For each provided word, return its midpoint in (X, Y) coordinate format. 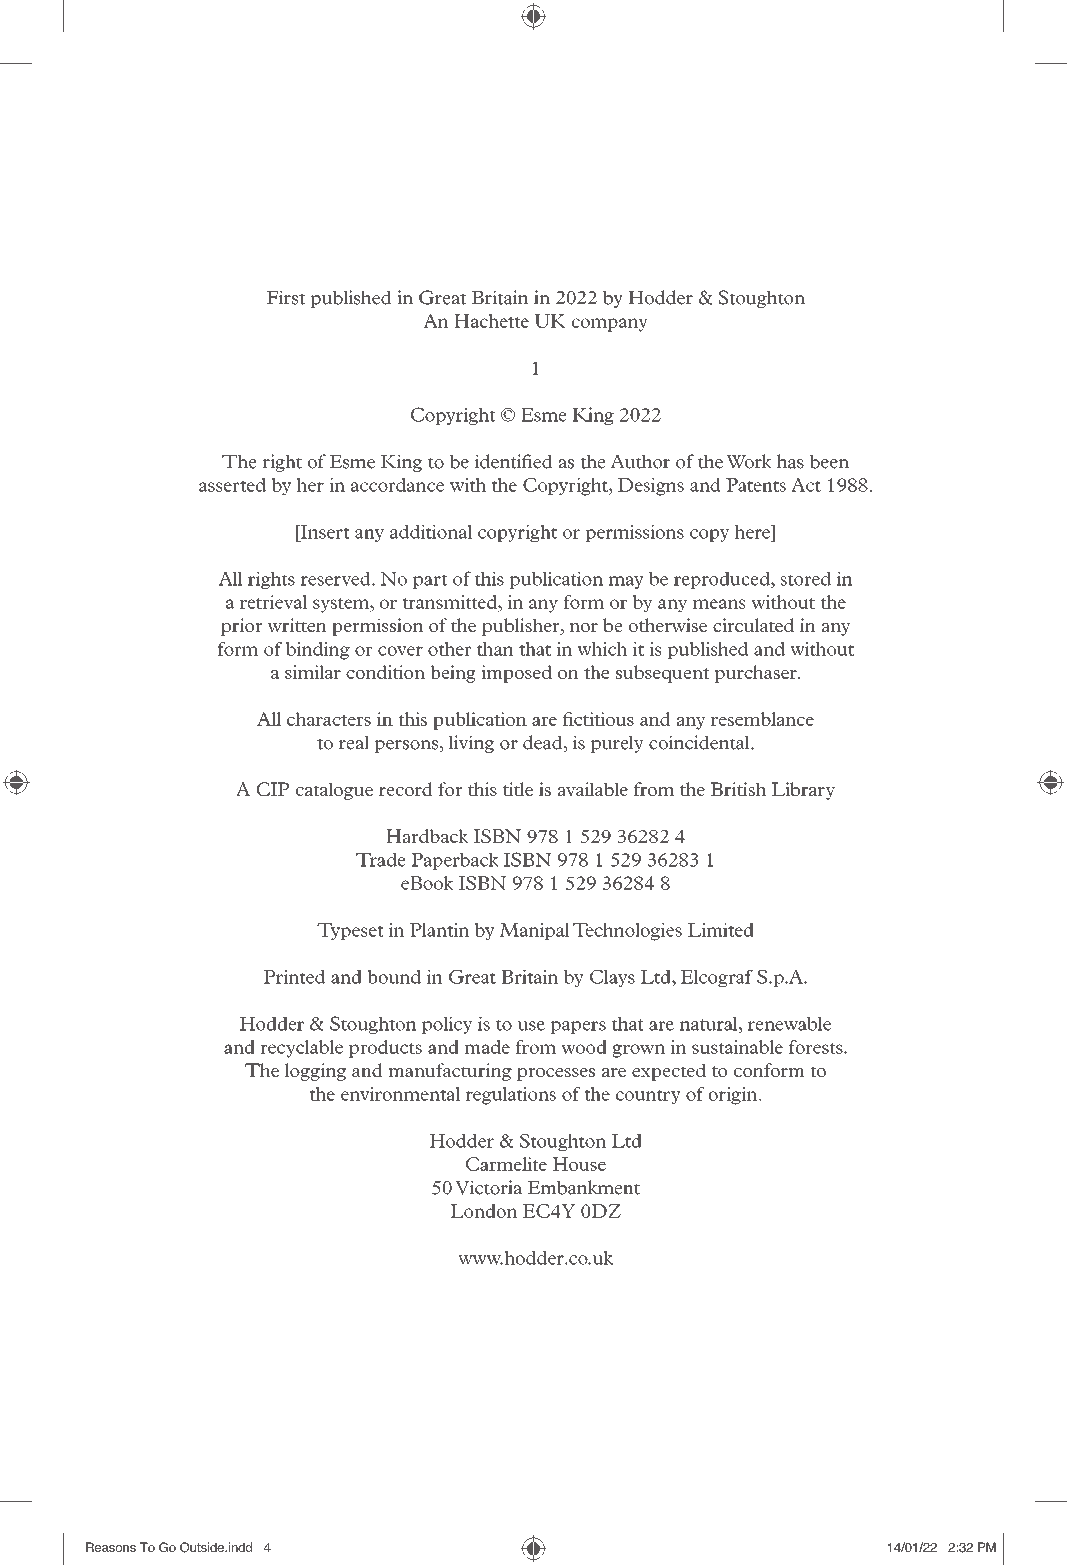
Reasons (111, 1547)
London (483, 1211)
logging (315, 1072)
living (471, 744)
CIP (273, 789)
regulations (510, 1096)
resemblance (762, 719)
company (610, 325)
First (285, 297)
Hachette (491, 321)
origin (734, 1096)
